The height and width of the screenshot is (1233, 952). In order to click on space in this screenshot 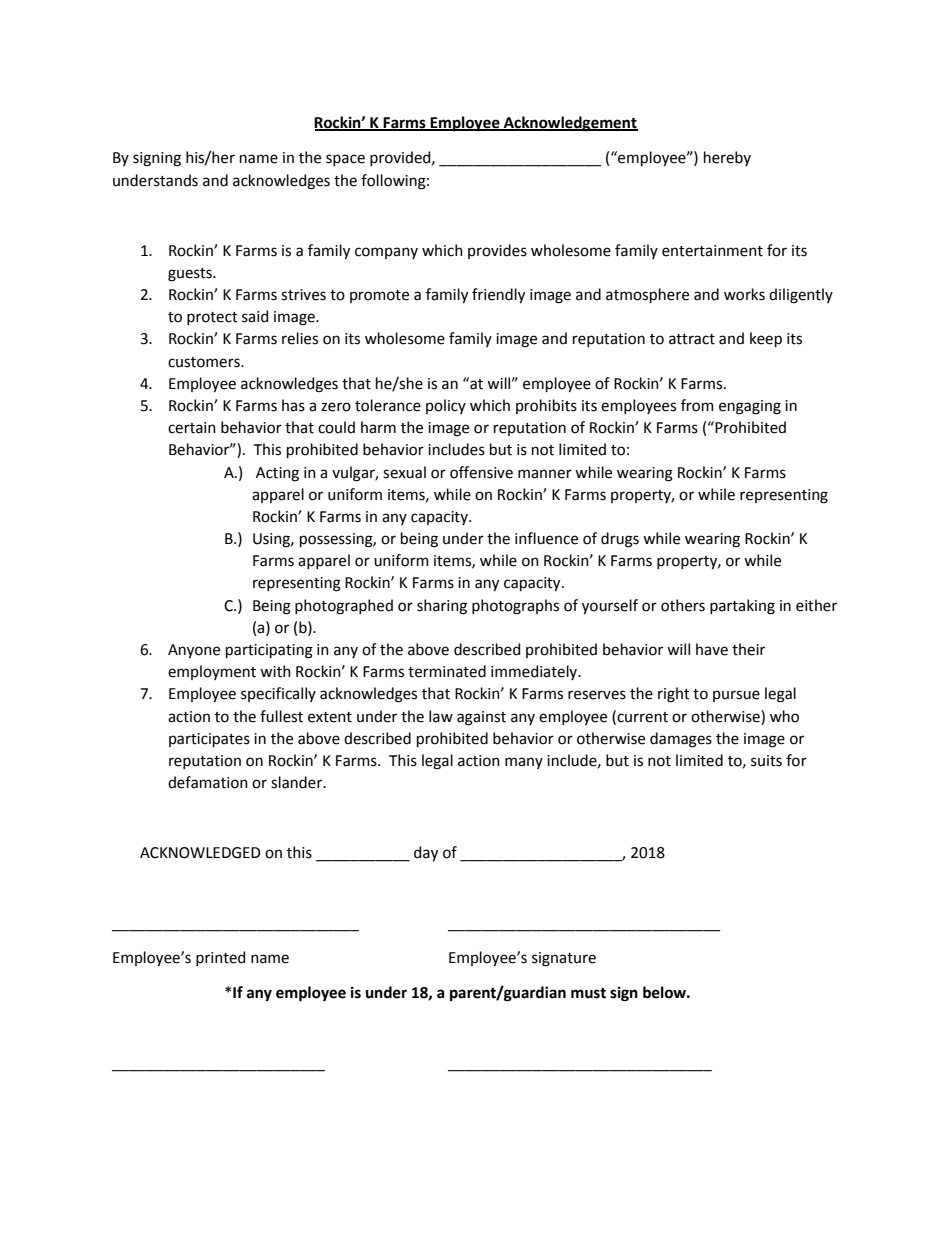, I will do `click(345, 160)`.
